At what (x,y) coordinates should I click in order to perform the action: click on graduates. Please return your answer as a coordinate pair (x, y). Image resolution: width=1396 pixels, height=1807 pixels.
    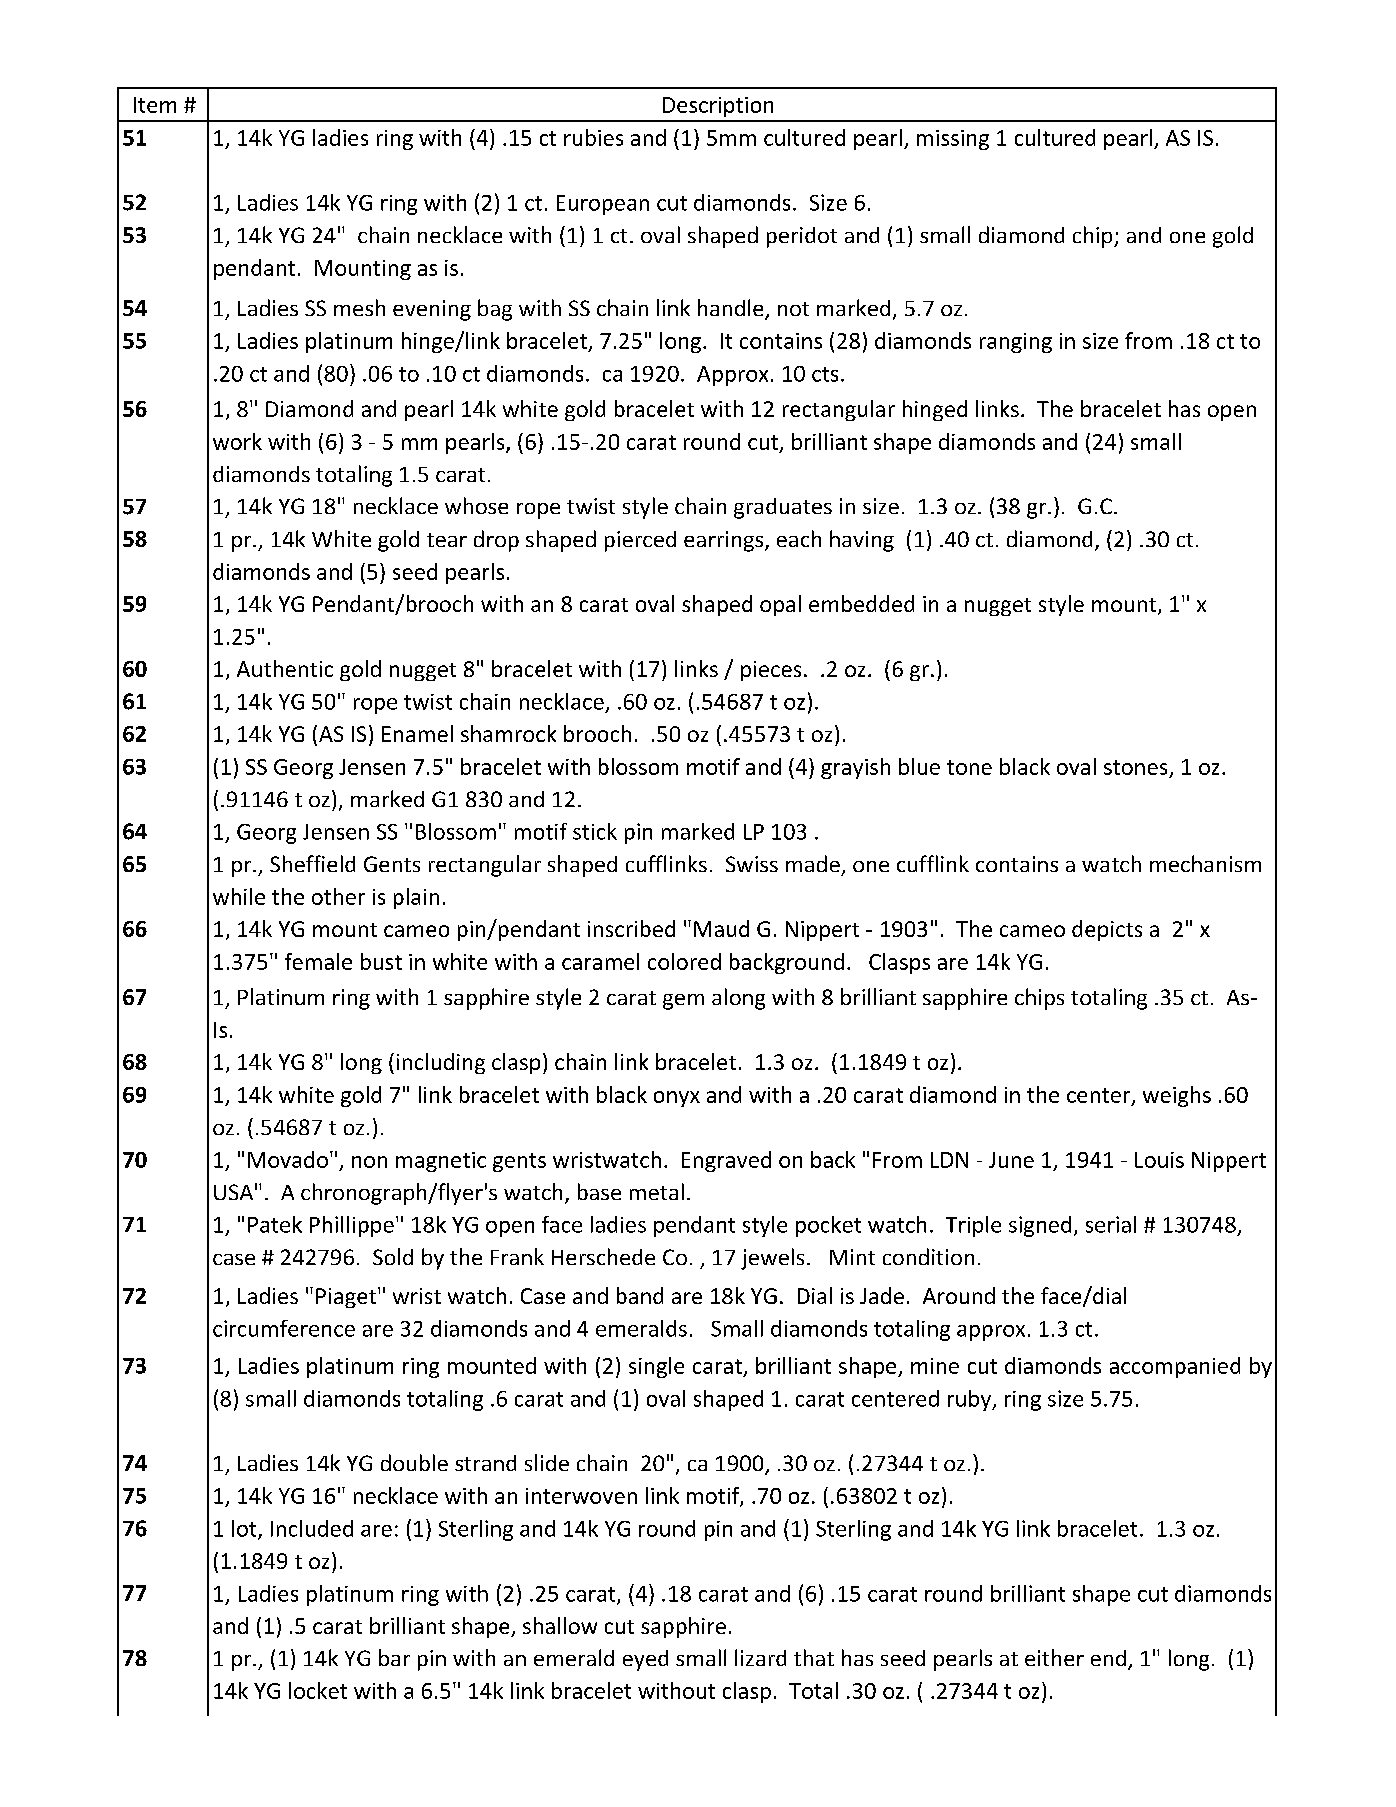
    Looking at the image, I should click on (783, 508).
